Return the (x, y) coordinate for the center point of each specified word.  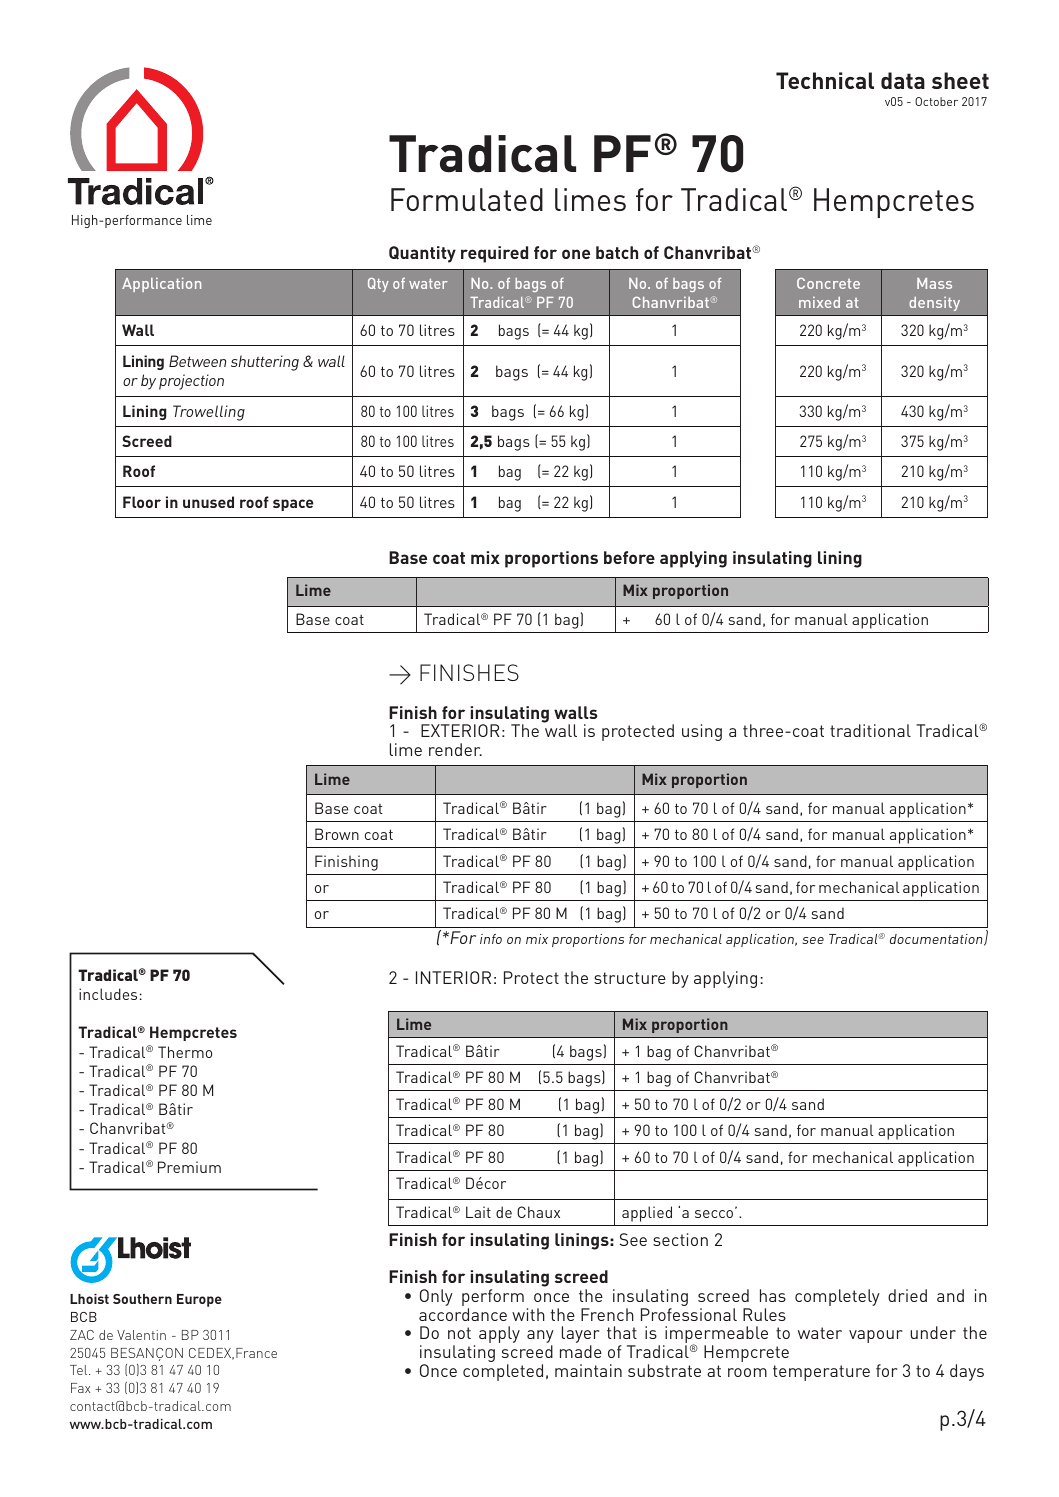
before (629, 557)
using (702, 732)
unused (208, 502)
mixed (819, 302)
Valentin (141, 1335)
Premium (189, 1167)
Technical (825, 80)
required (494, 254)
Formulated (467, 199)
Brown (337, 834)
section (680, 1239)
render (455, 749)
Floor (142, 502)
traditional (870, 730)
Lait (478, 1212)
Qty (378, 285)
